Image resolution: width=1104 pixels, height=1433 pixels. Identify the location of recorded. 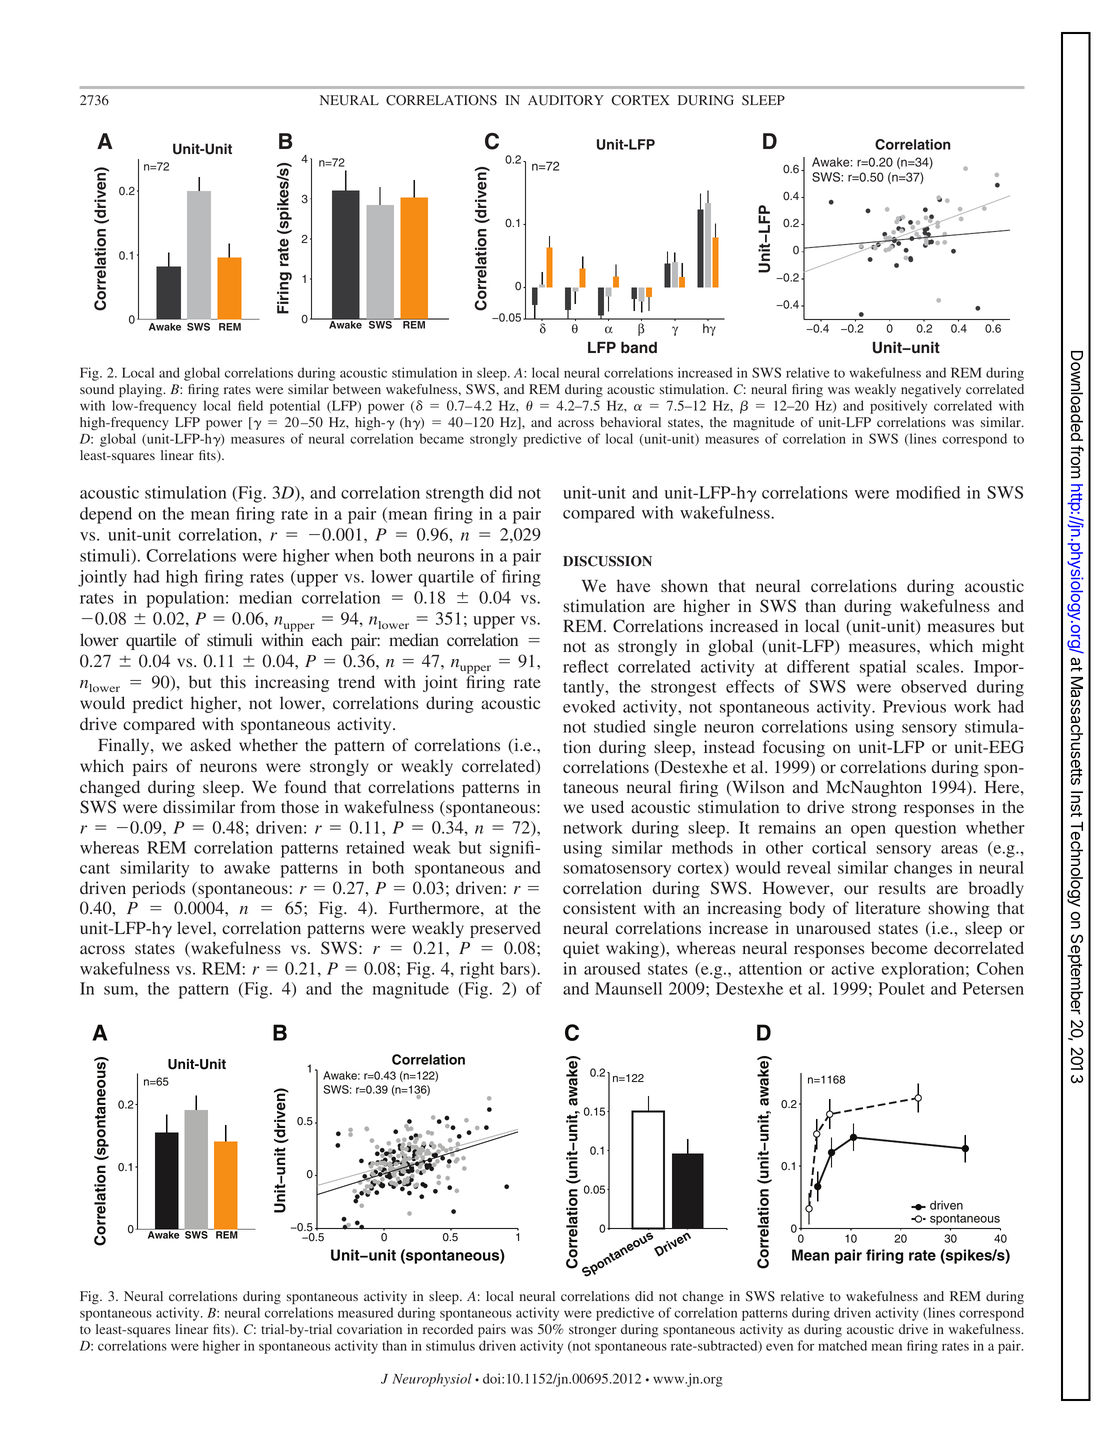
(448, 1329).
